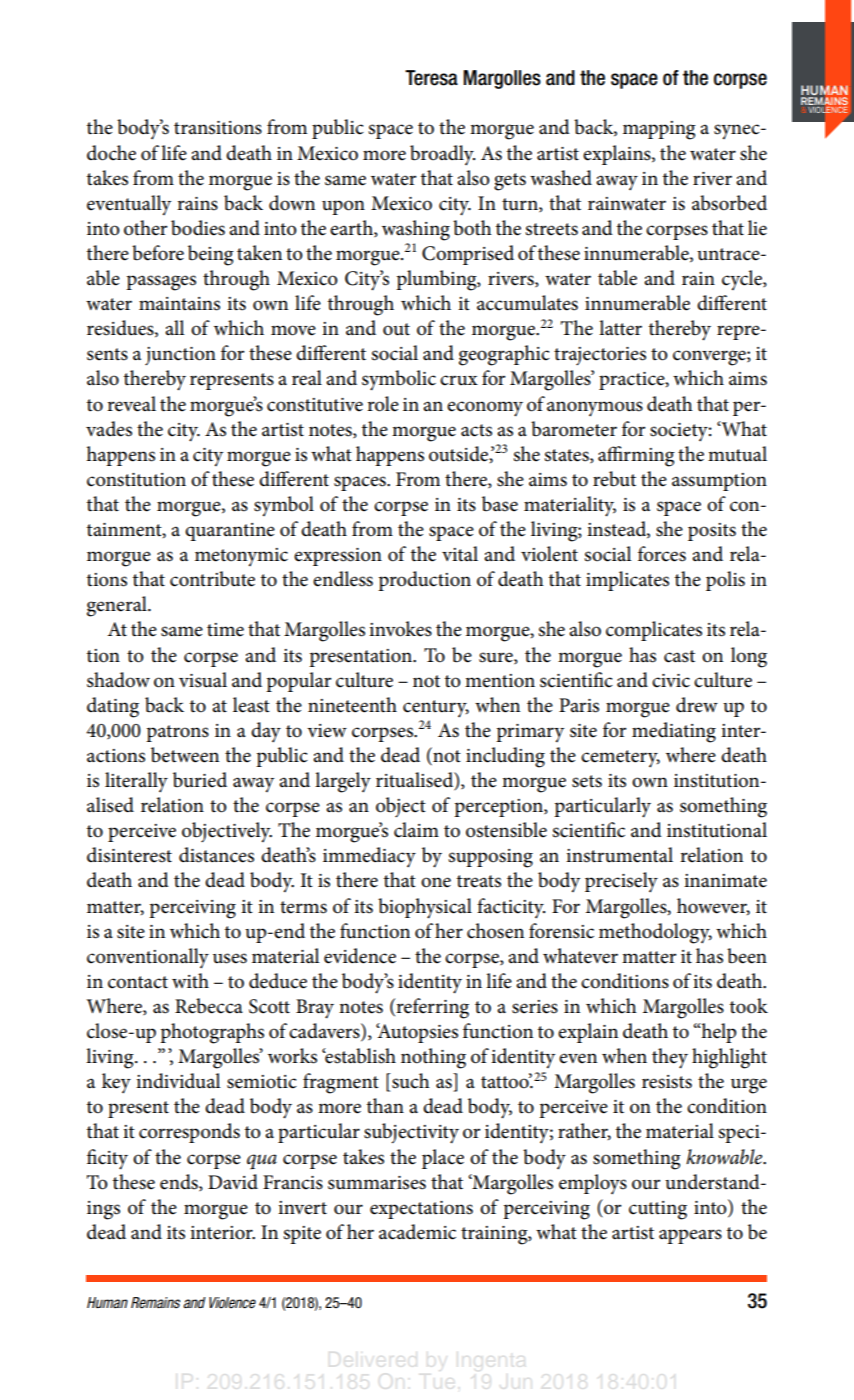  I want to click on uses, so click(230, 958).
